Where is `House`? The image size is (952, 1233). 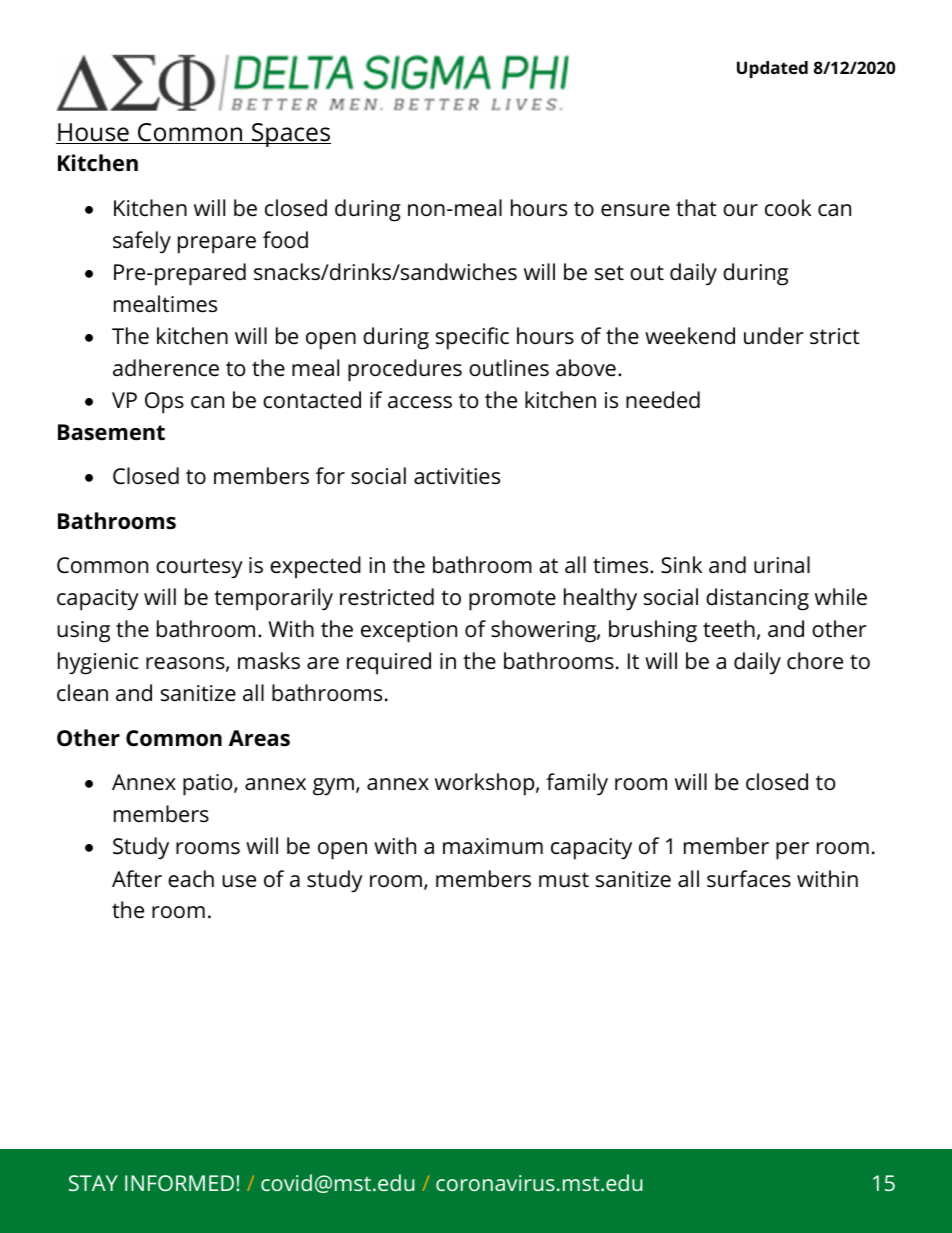
House is located at coordinates (93, 133).
